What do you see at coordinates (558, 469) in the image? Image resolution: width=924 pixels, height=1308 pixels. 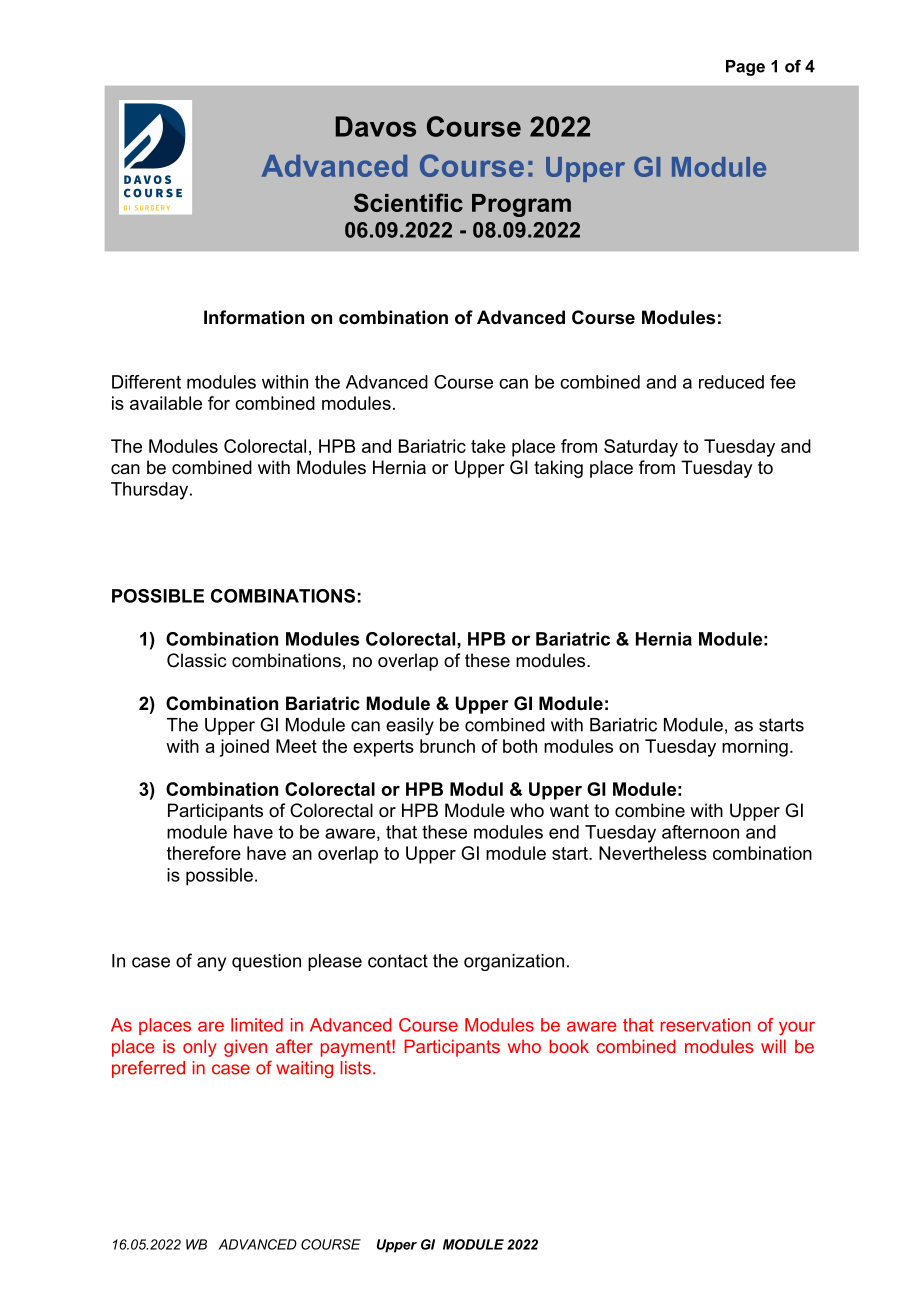 I see `taking` at bounding box center [558, 469].
